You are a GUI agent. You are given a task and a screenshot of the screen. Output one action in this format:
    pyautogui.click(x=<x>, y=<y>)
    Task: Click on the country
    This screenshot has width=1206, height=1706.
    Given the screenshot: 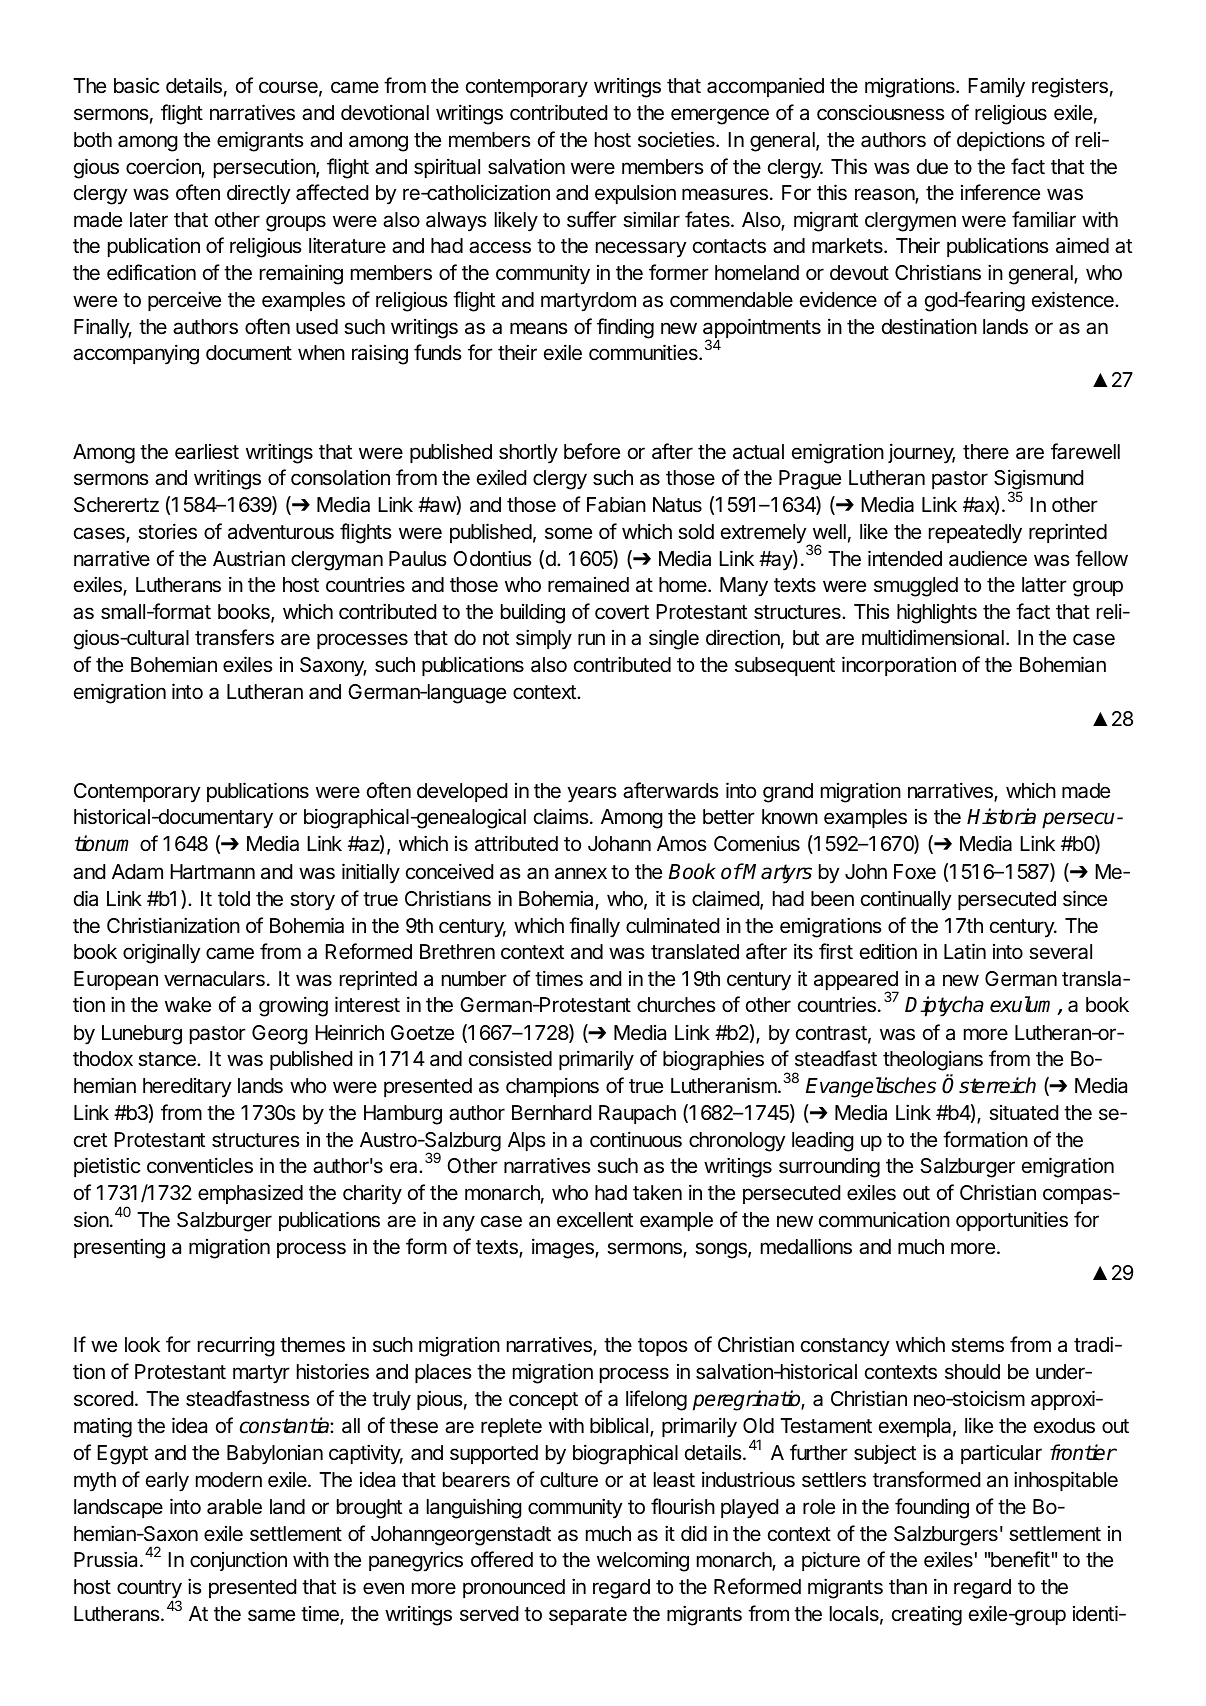 What is the action you would take?
    pyautogui.click(x=149, y=1590)
